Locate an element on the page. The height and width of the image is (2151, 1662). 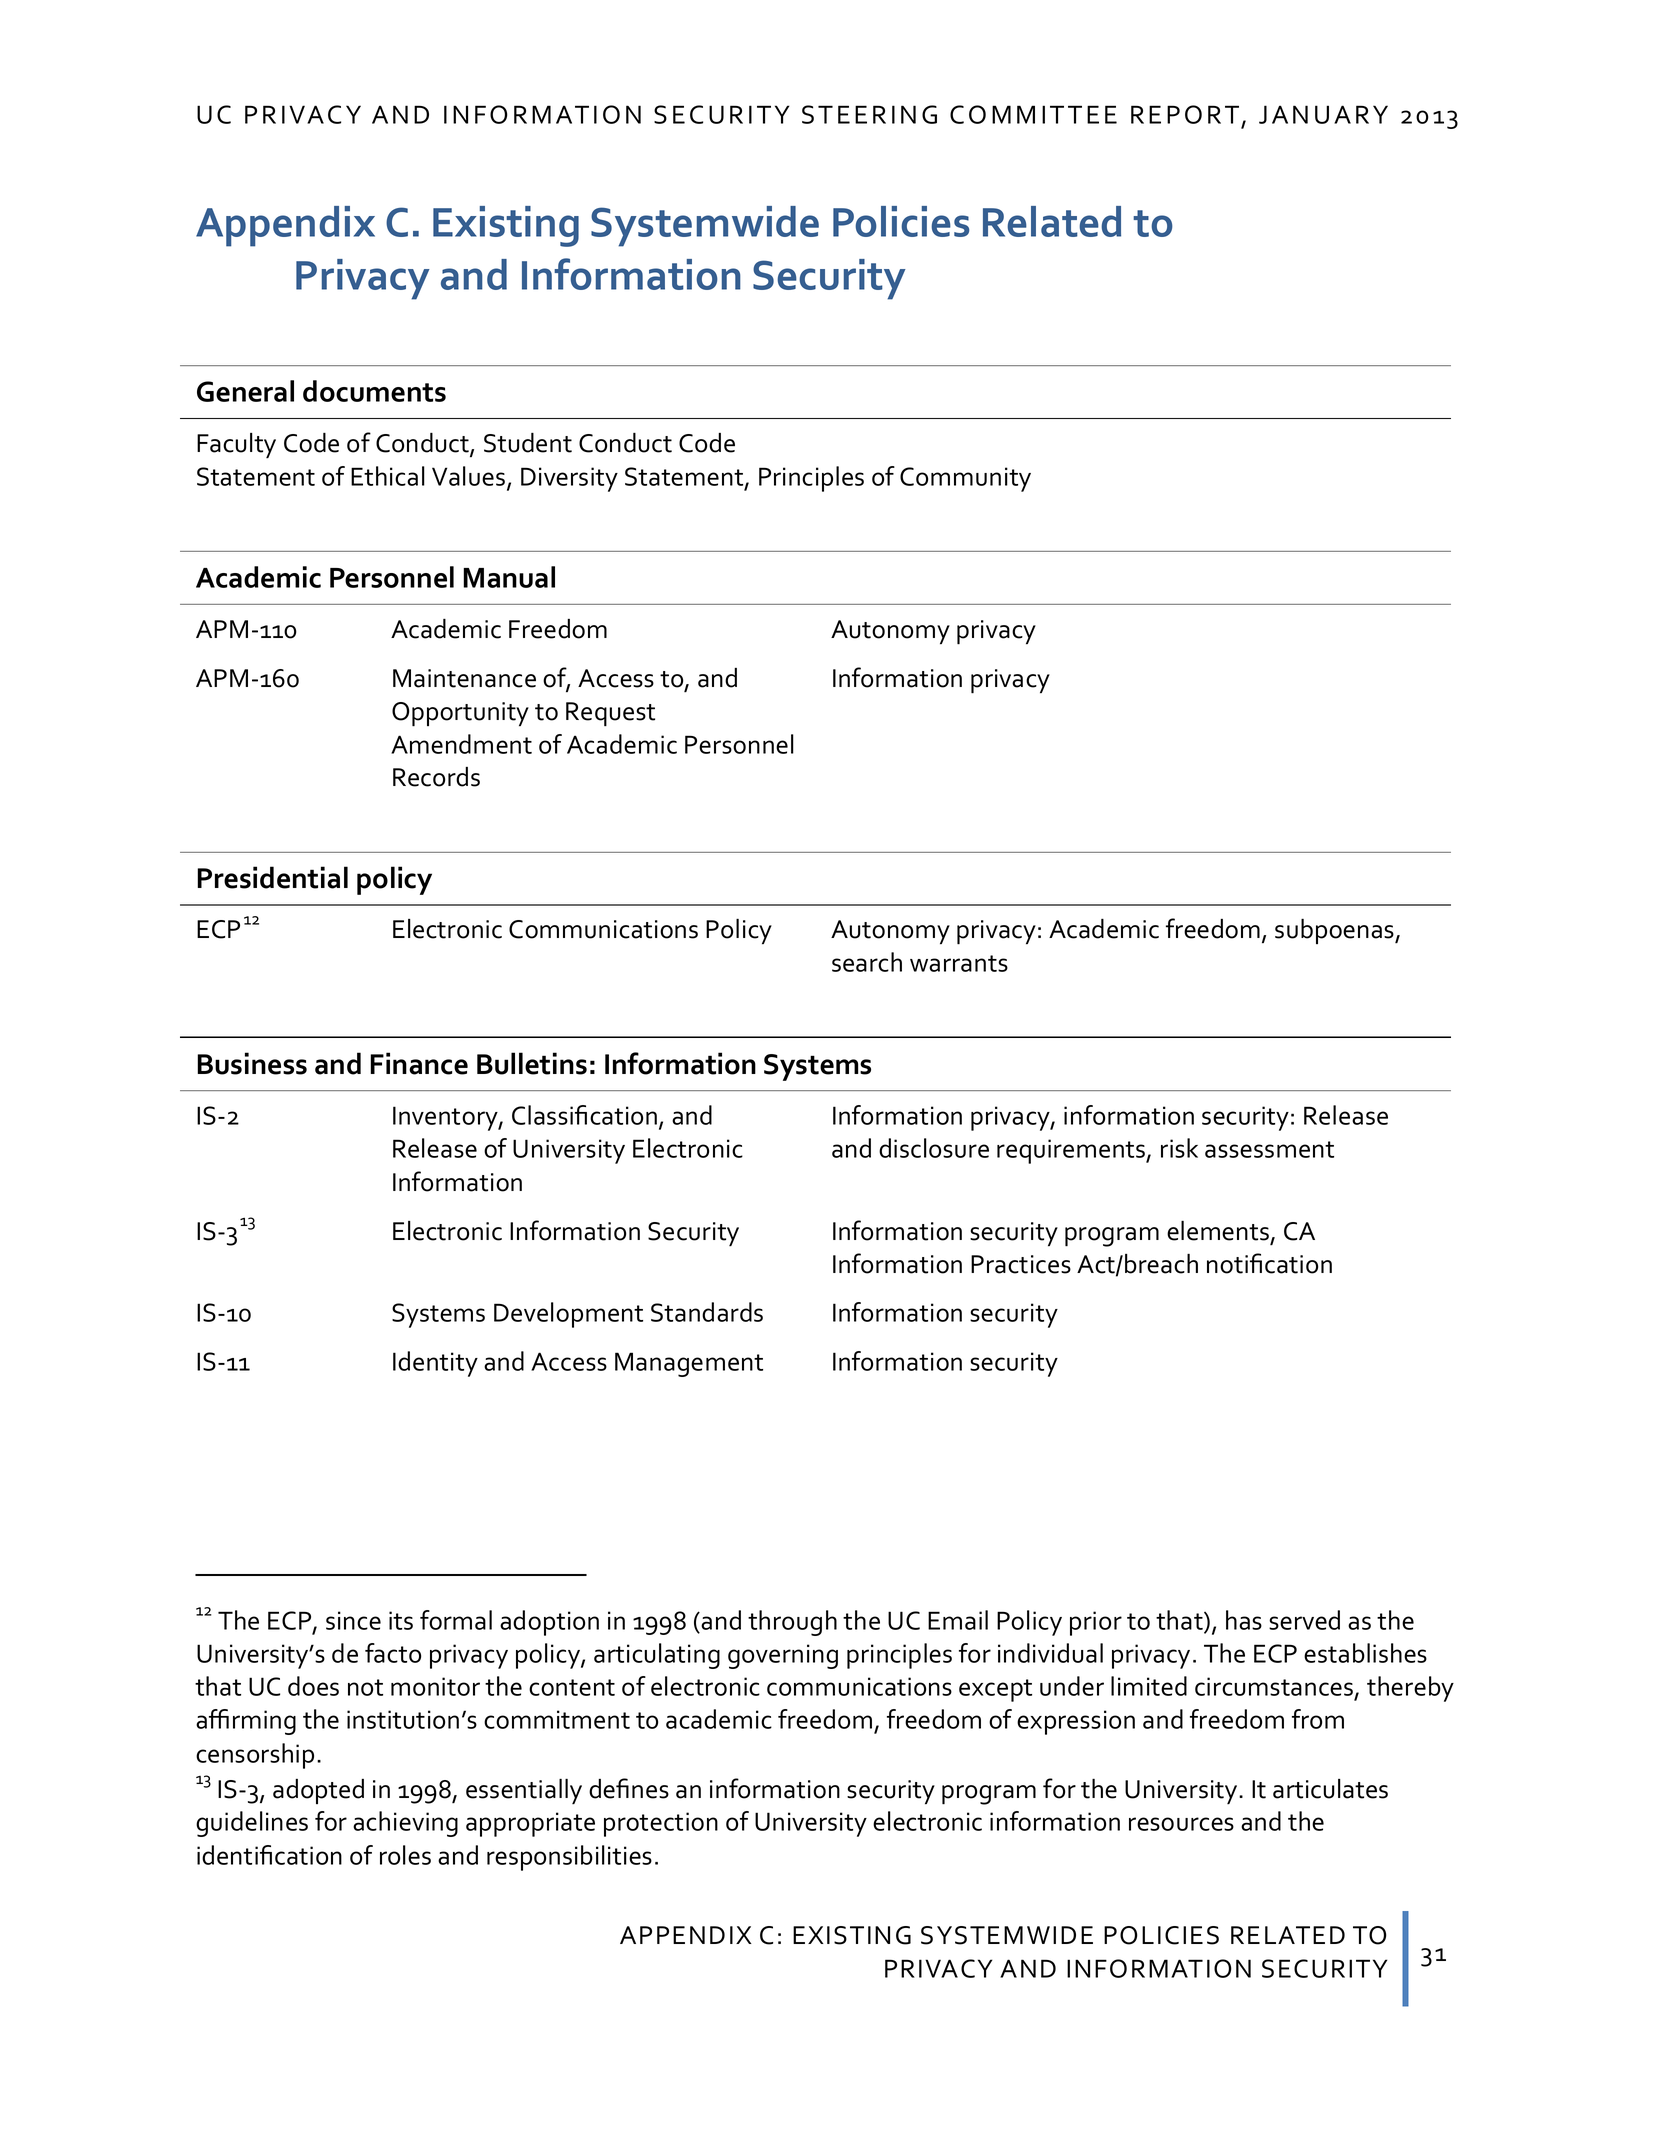
Ethical is located at coordinates (388, 476).
